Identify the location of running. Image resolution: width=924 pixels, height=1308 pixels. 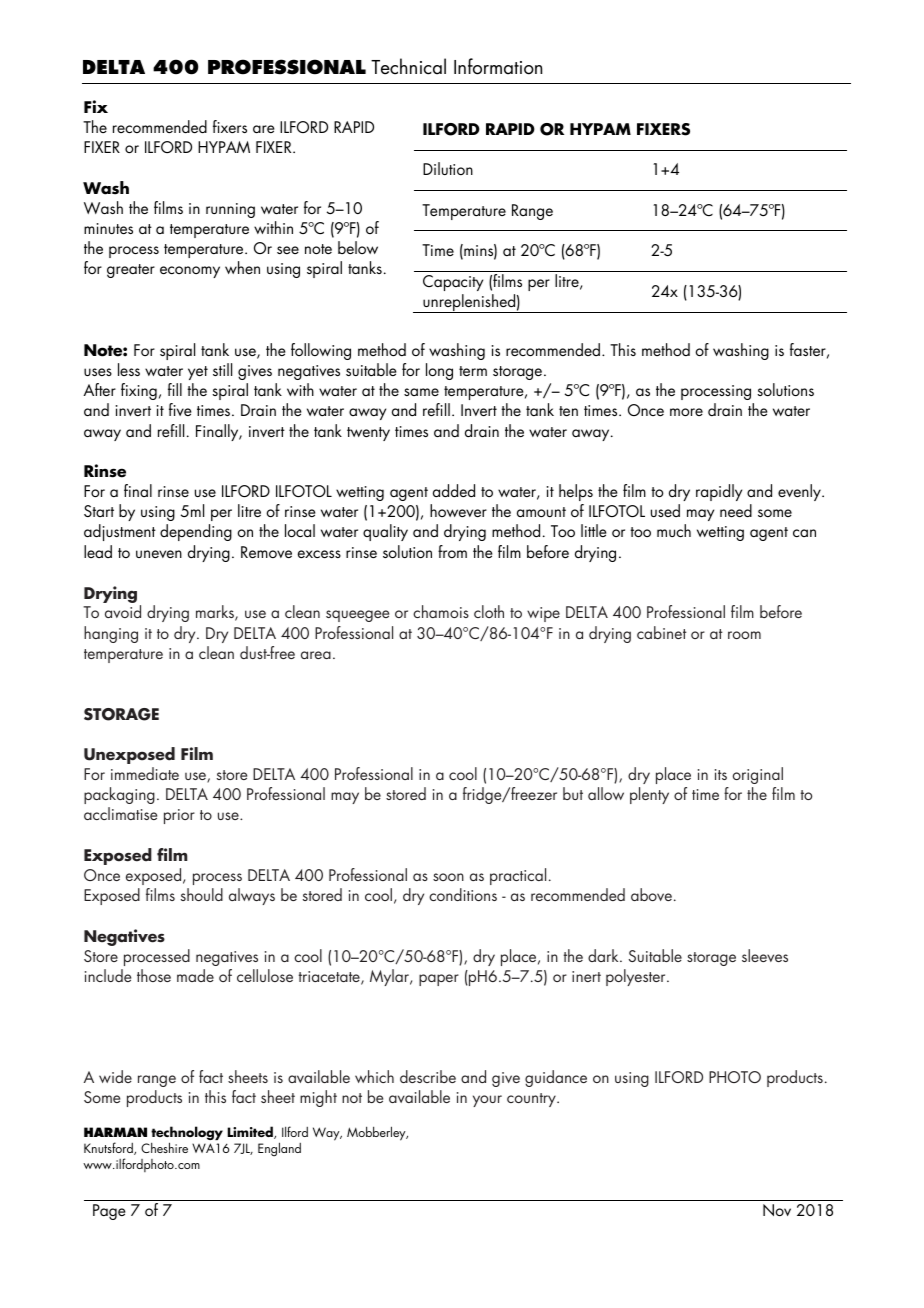
(230, 210).
